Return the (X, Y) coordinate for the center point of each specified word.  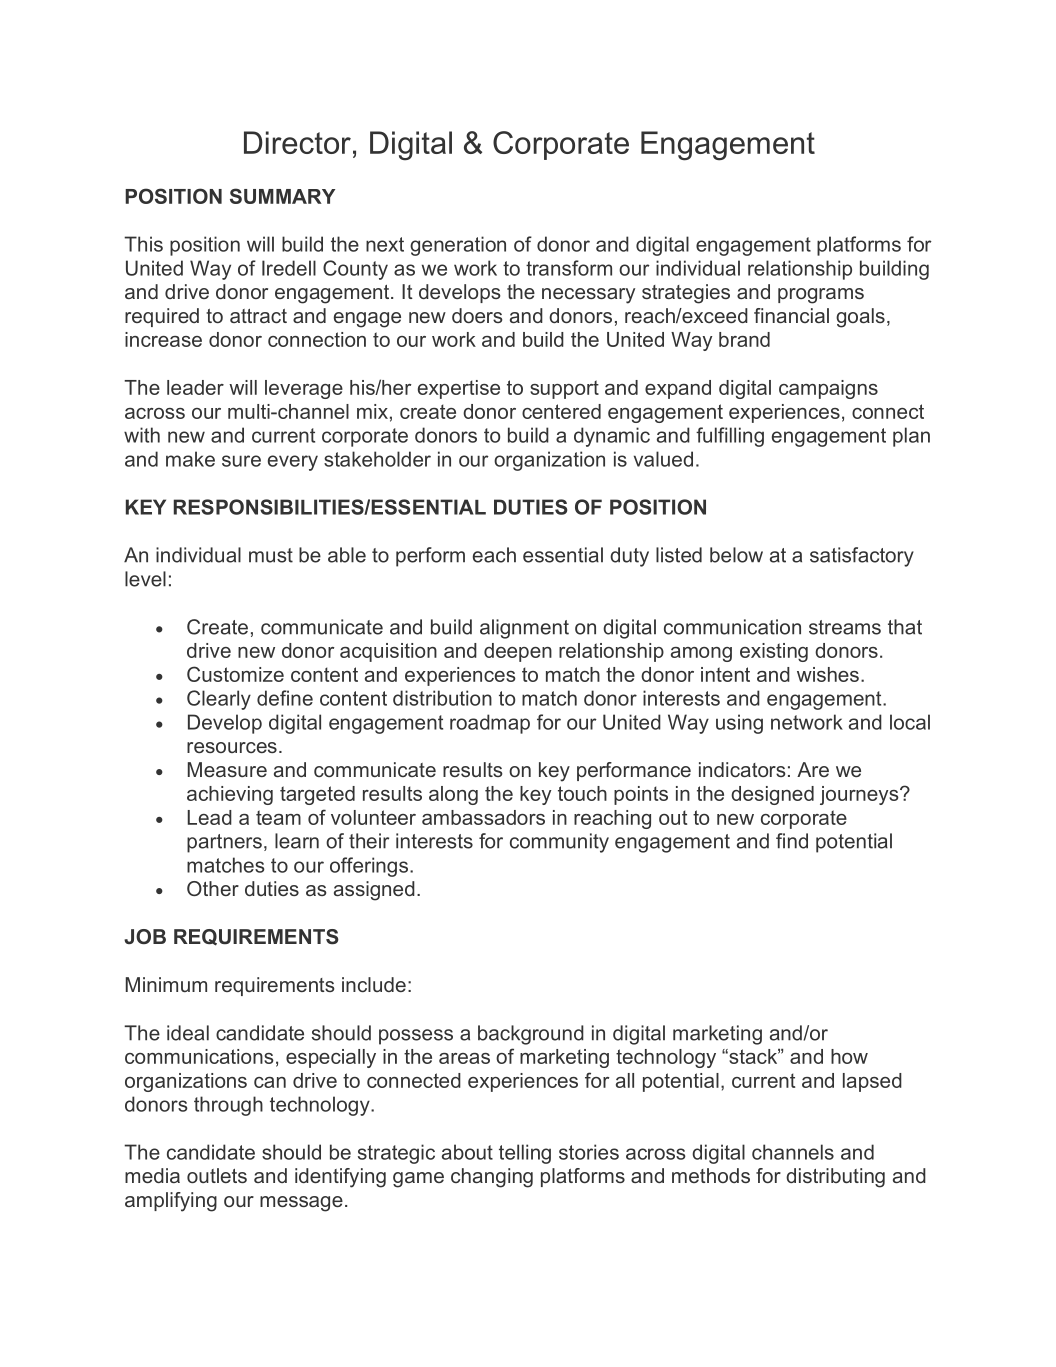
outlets (217, 1175)
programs (821, 296)
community (559, 843)
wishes (828, 674)
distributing (835, 1178)
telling (525, 1154)
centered (561, 411)
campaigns (828, 389)
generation (458, 246)
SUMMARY (282, 196)
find (792, 841)
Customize (235, 674)
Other (213, 888)
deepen (518, 652)
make (190, 459)
